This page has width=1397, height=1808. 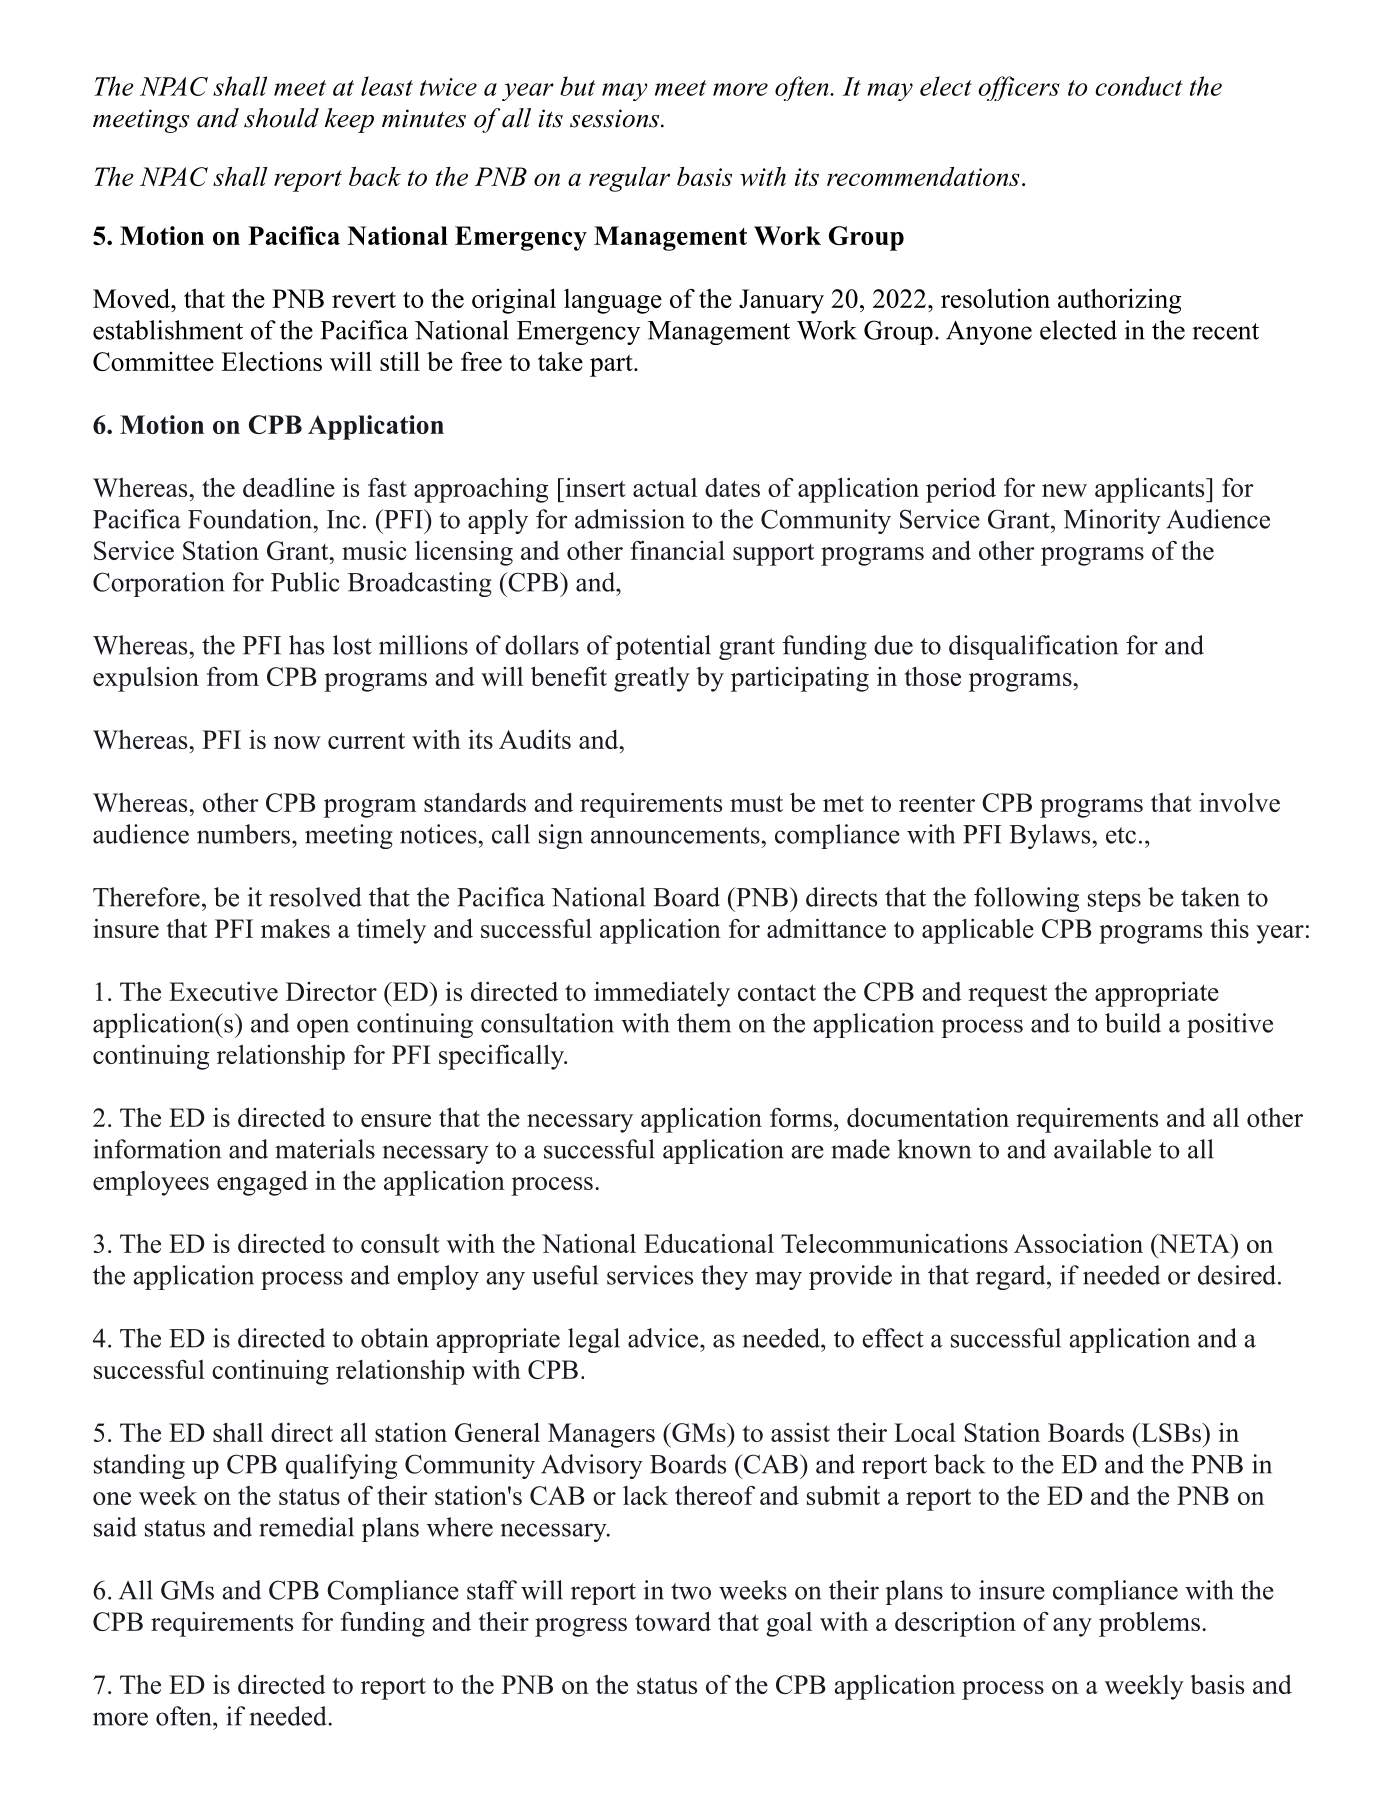 What do you see at coordinates (614, 118) in the page?
I see `sessions` at bounding box center [614, 118].
